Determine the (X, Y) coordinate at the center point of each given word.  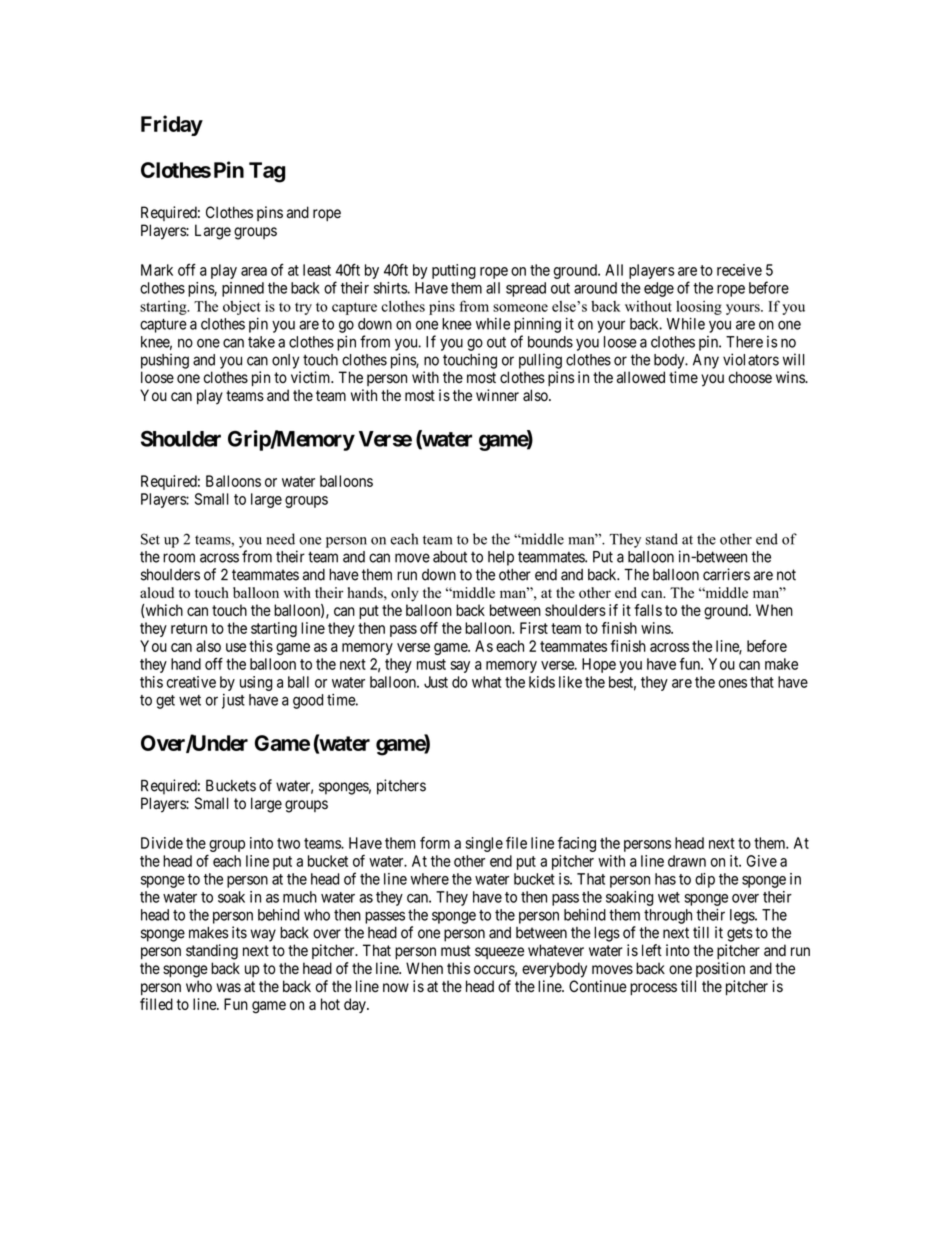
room (179, 558)
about (450, 557)
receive (739, 270)
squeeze (499, 953)
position (720, 969)
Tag (267, 172)
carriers (726, 574)
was (228, 988)
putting (454, 271)
